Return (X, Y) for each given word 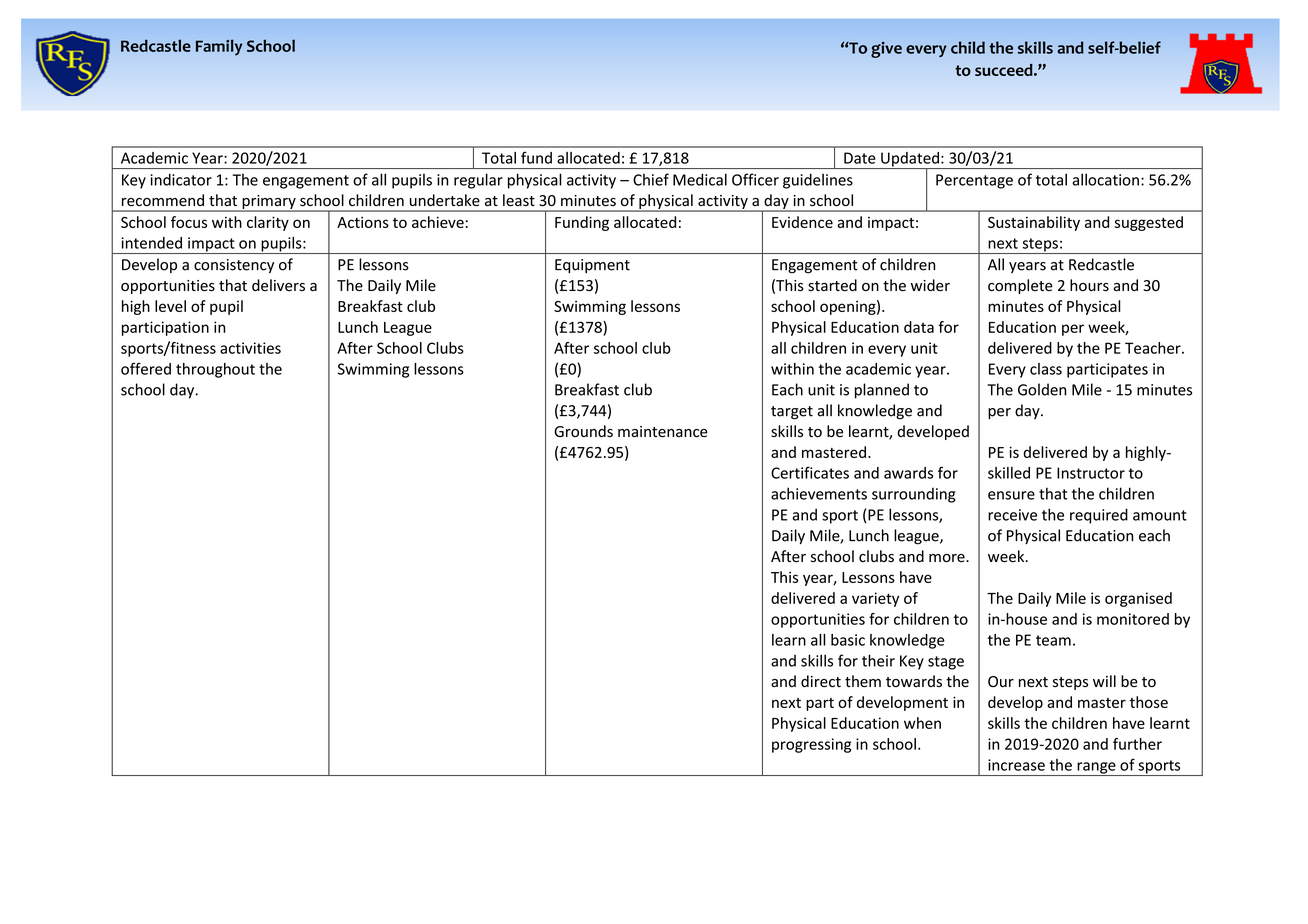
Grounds (583, 431)
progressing (811, 745)
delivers (278, 285)
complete (1020, 286)
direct (821, 681)
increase (1016, 765)
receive (1012, 515)
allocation (1105, 179)
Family (219, 47)
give (886, 50)
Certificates (810, 472)
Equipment (592, 266)
